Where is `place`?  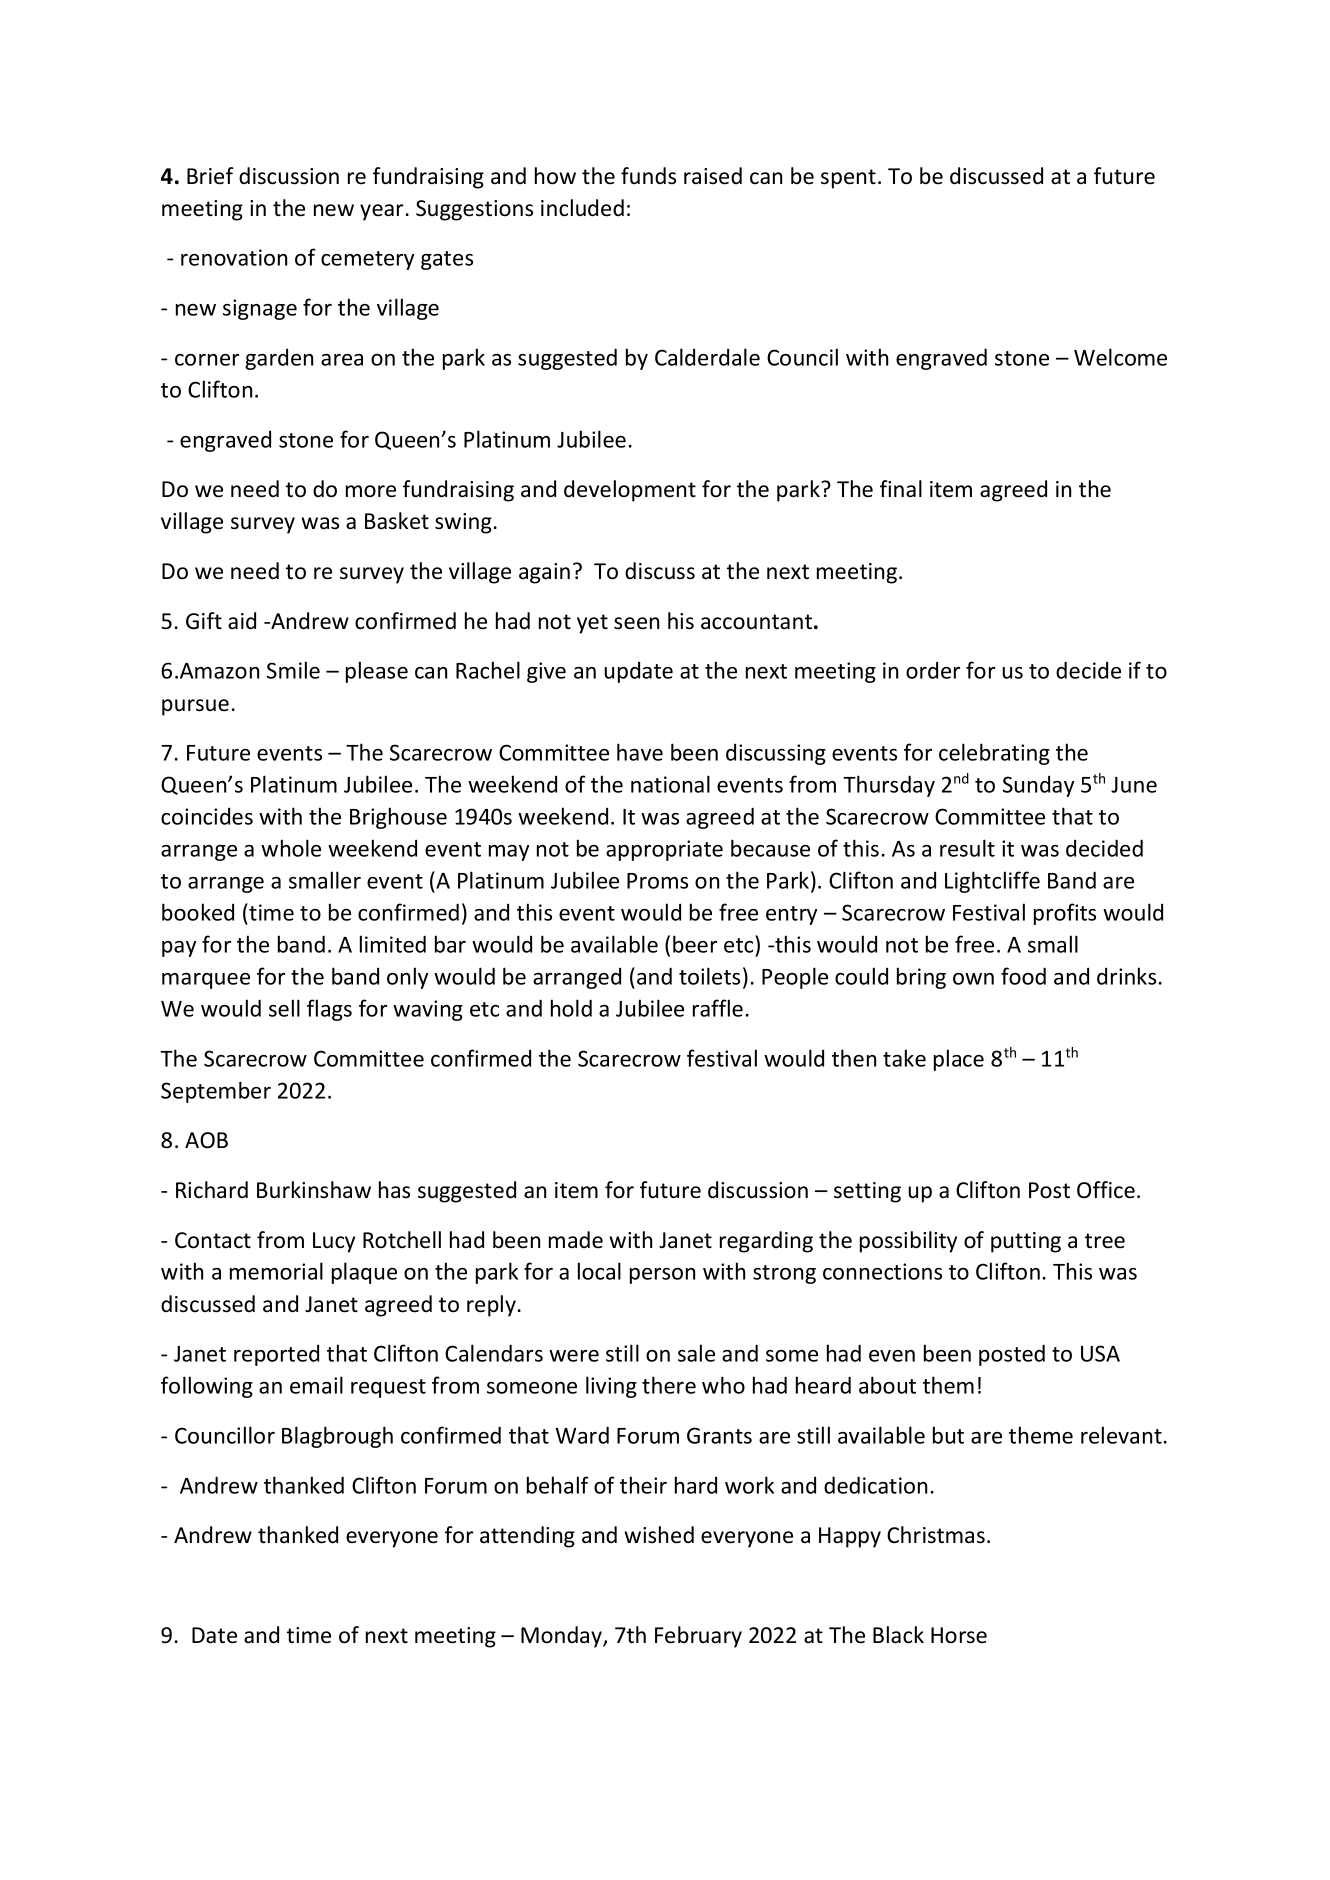 place is located at coordinates (959, 1060).
